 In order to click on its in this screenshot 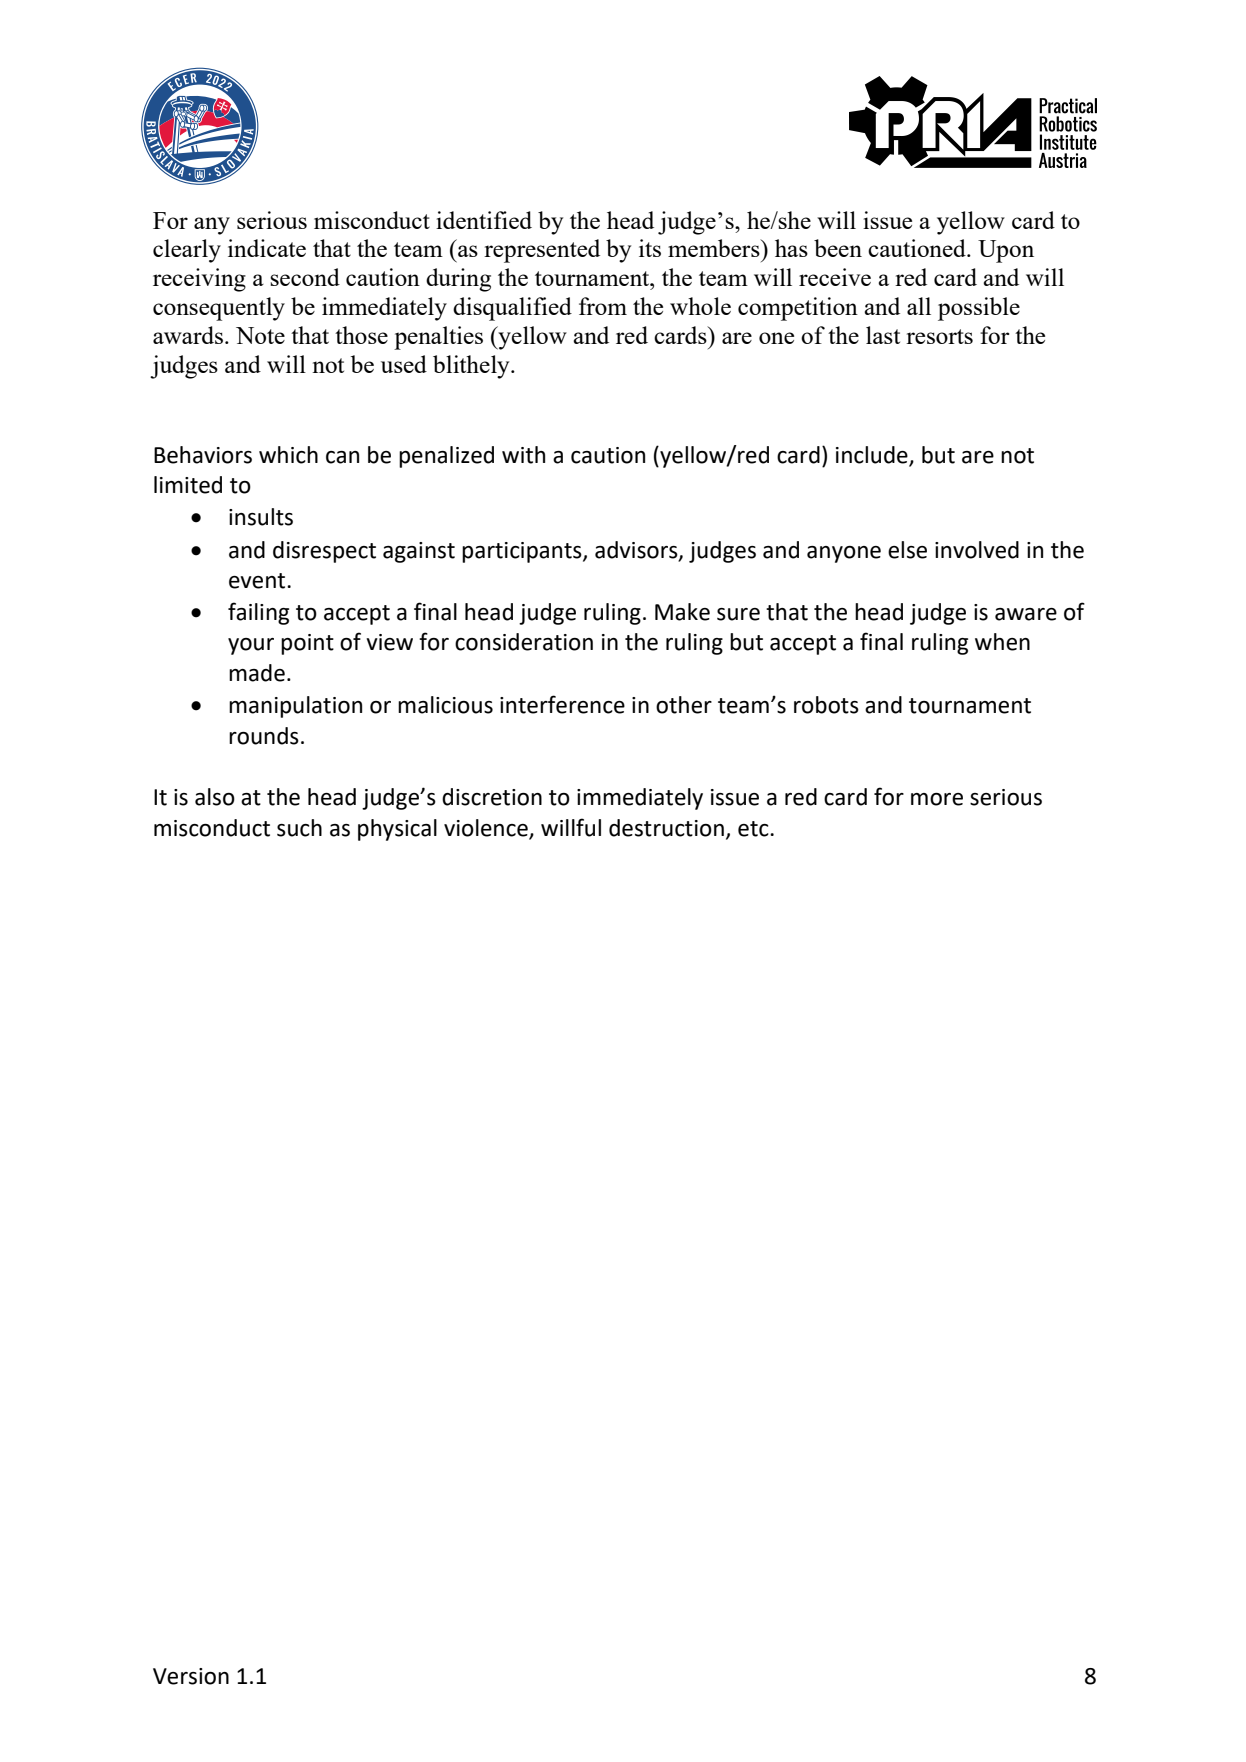, I will do `click(650, 248)`.
